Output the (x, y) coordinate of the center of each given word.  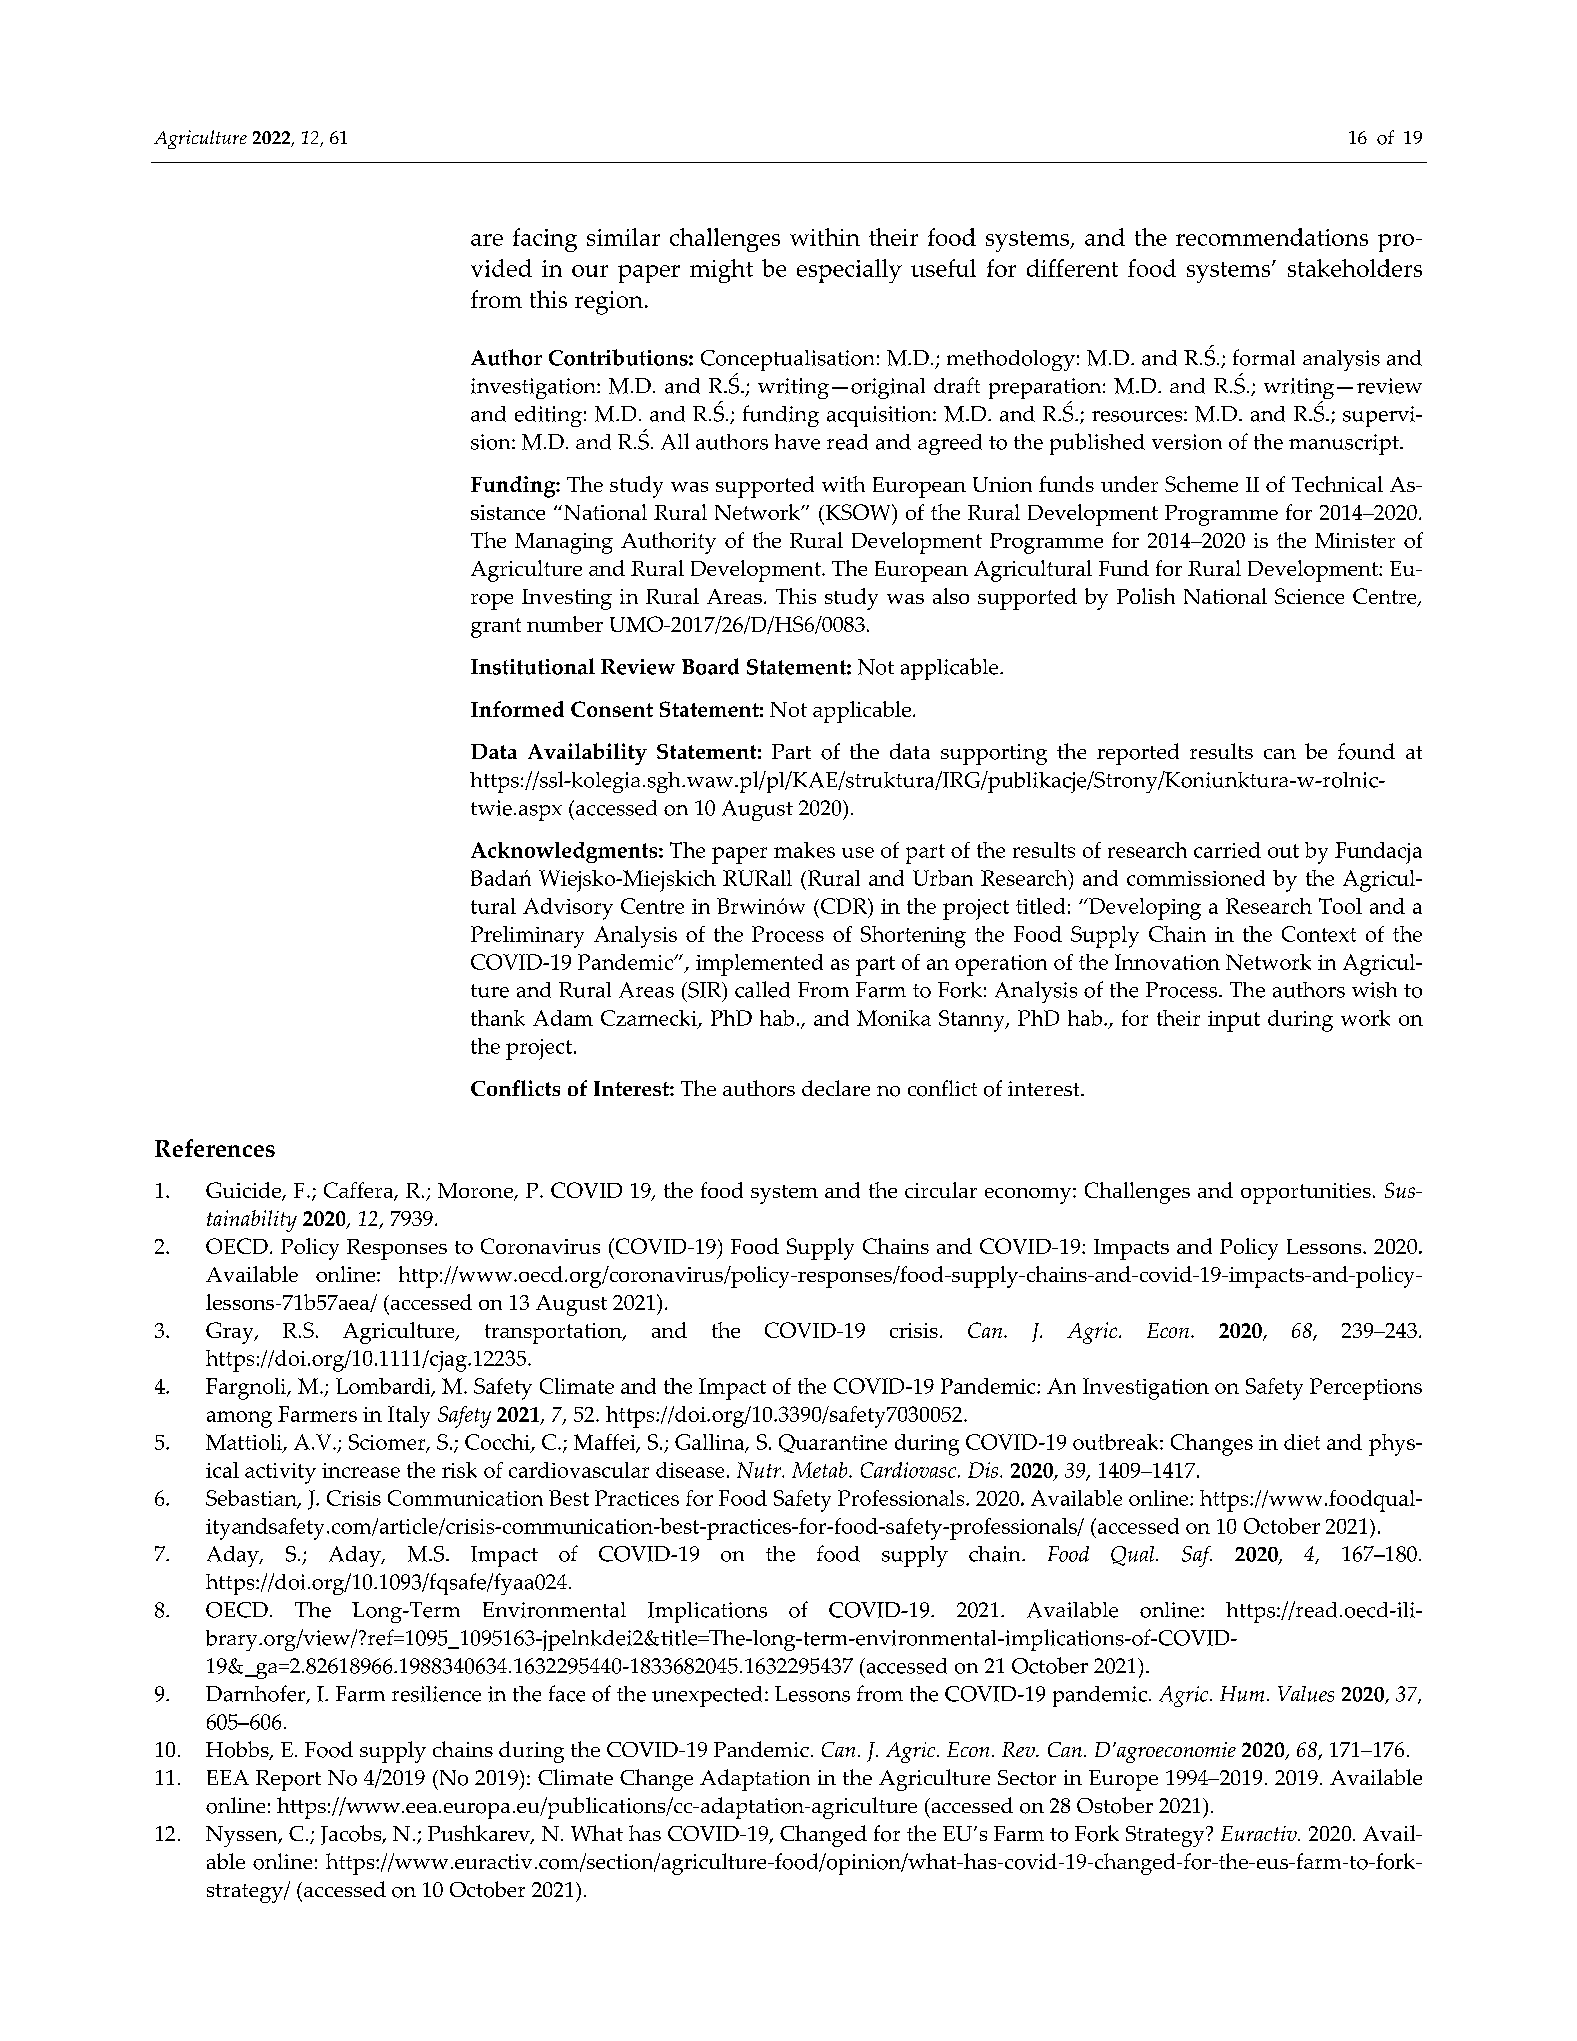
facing (545, 240)
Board (710, 666)
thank (498, 1018)
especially (849, 271)
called (762, 989)
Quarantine (833, 1443)
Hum (1242, 1694)
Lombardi (384, 1387)
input (1234, 1021)
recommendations (1272, 237)
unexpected (707, 1696)
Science (1309, 596)
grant (496, 628)
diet (1302, 1442)
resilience (436, 1694)
